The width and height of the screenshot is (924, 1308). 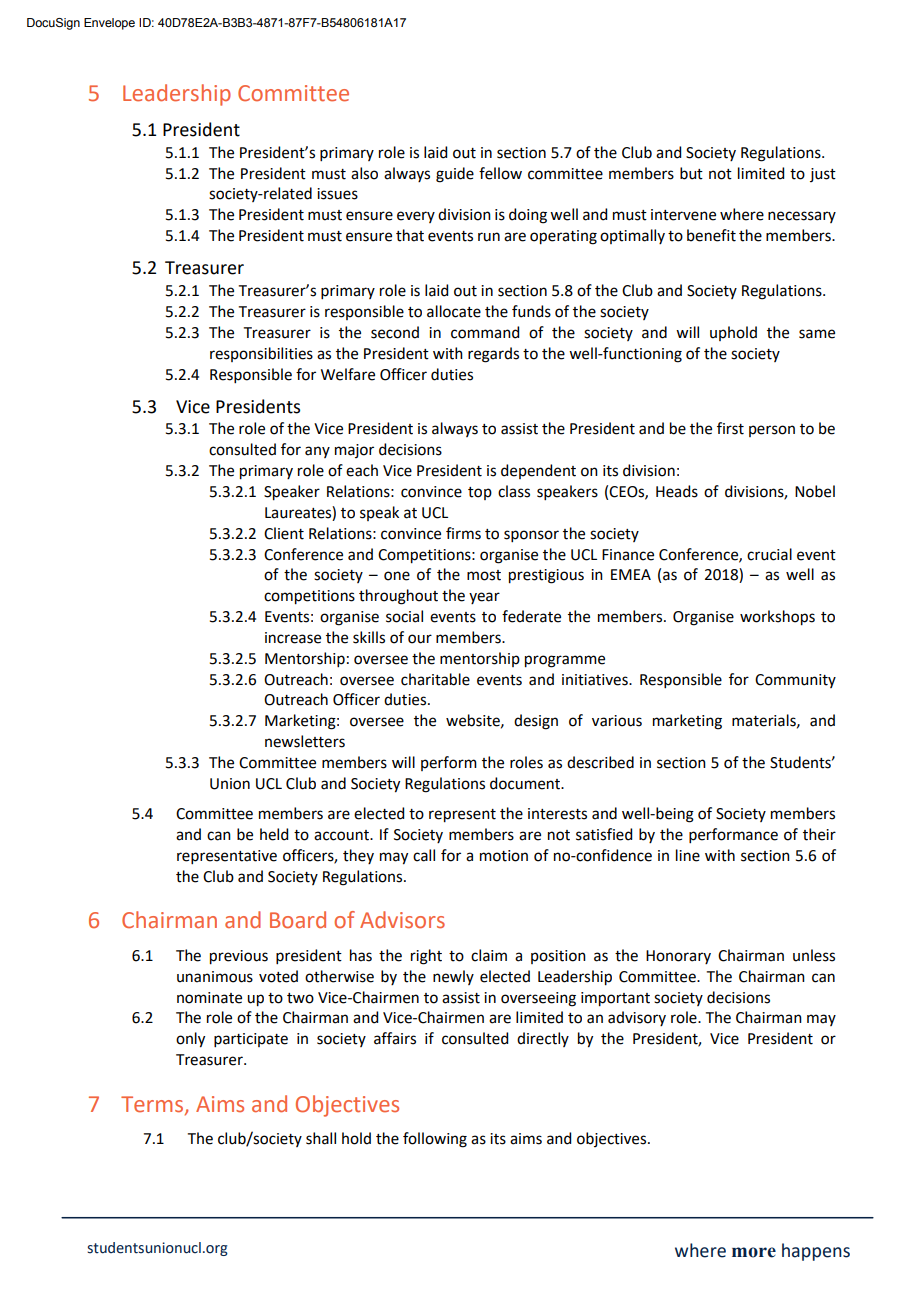 I want to click on Community, so click(x=795, y=681).
